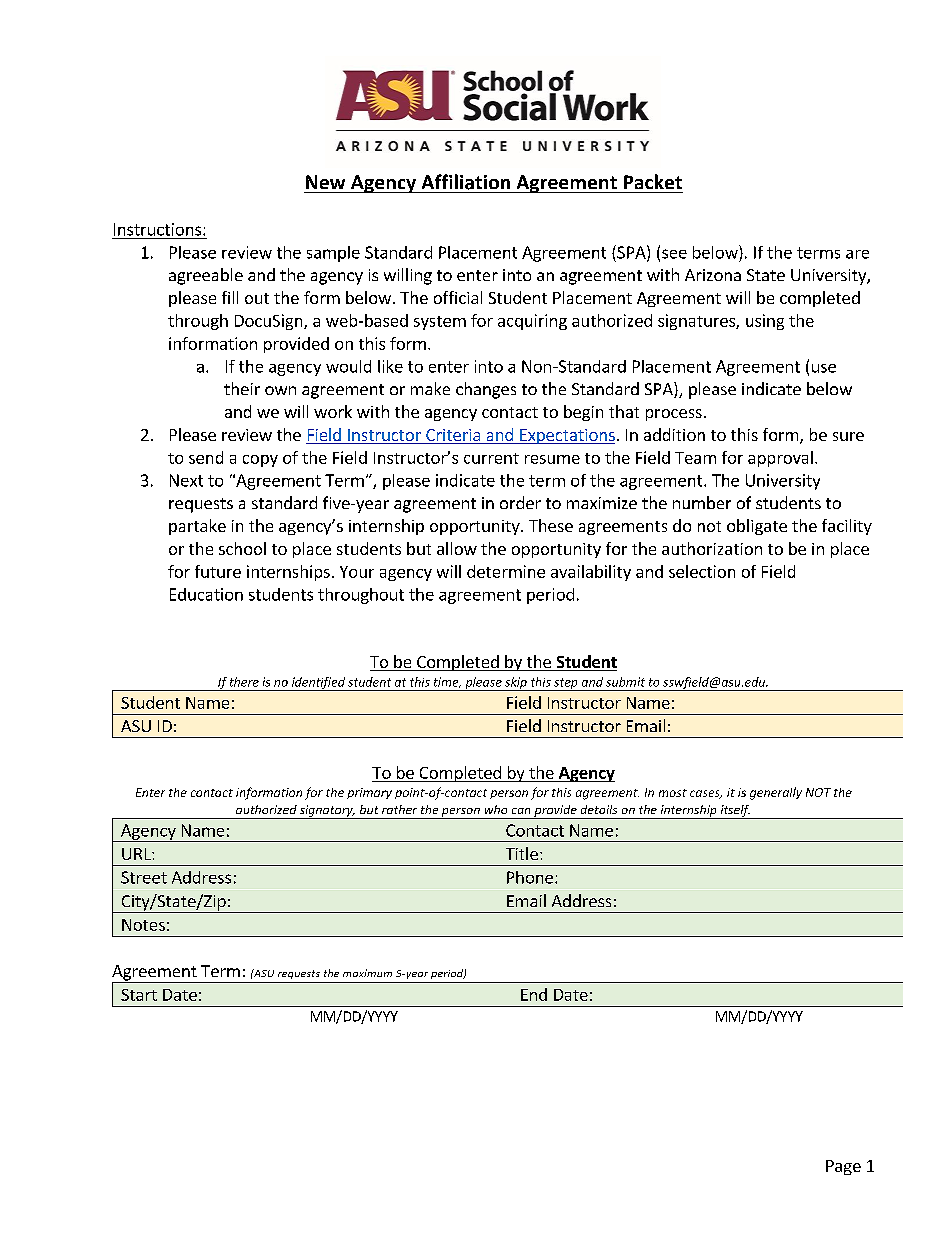 The height and width of the screenshot is (1233, 952). I want to click on itself, so click(735, 812).
